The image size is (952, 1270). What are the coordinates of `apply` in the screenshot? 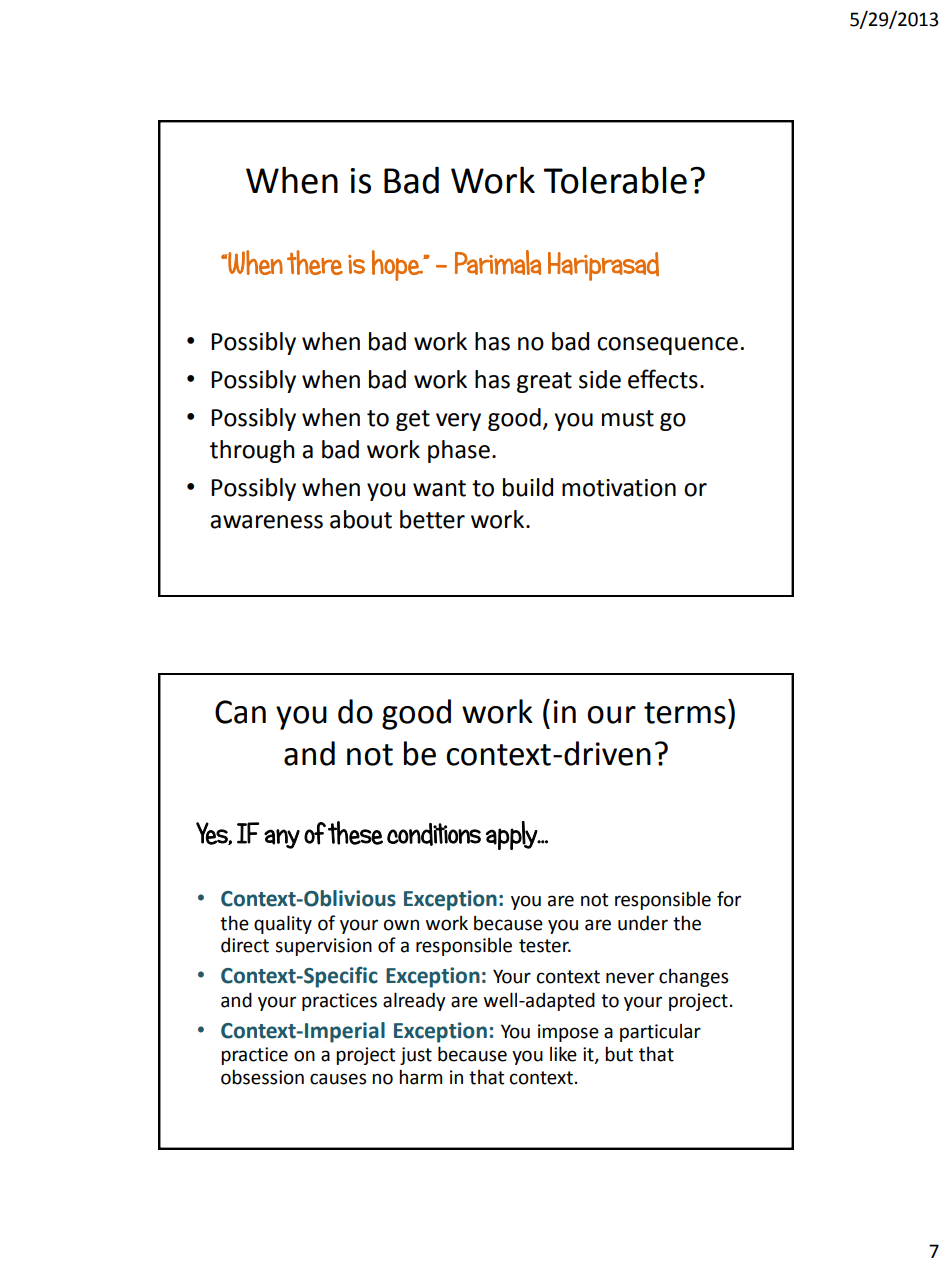 It's located at (512, 835).
